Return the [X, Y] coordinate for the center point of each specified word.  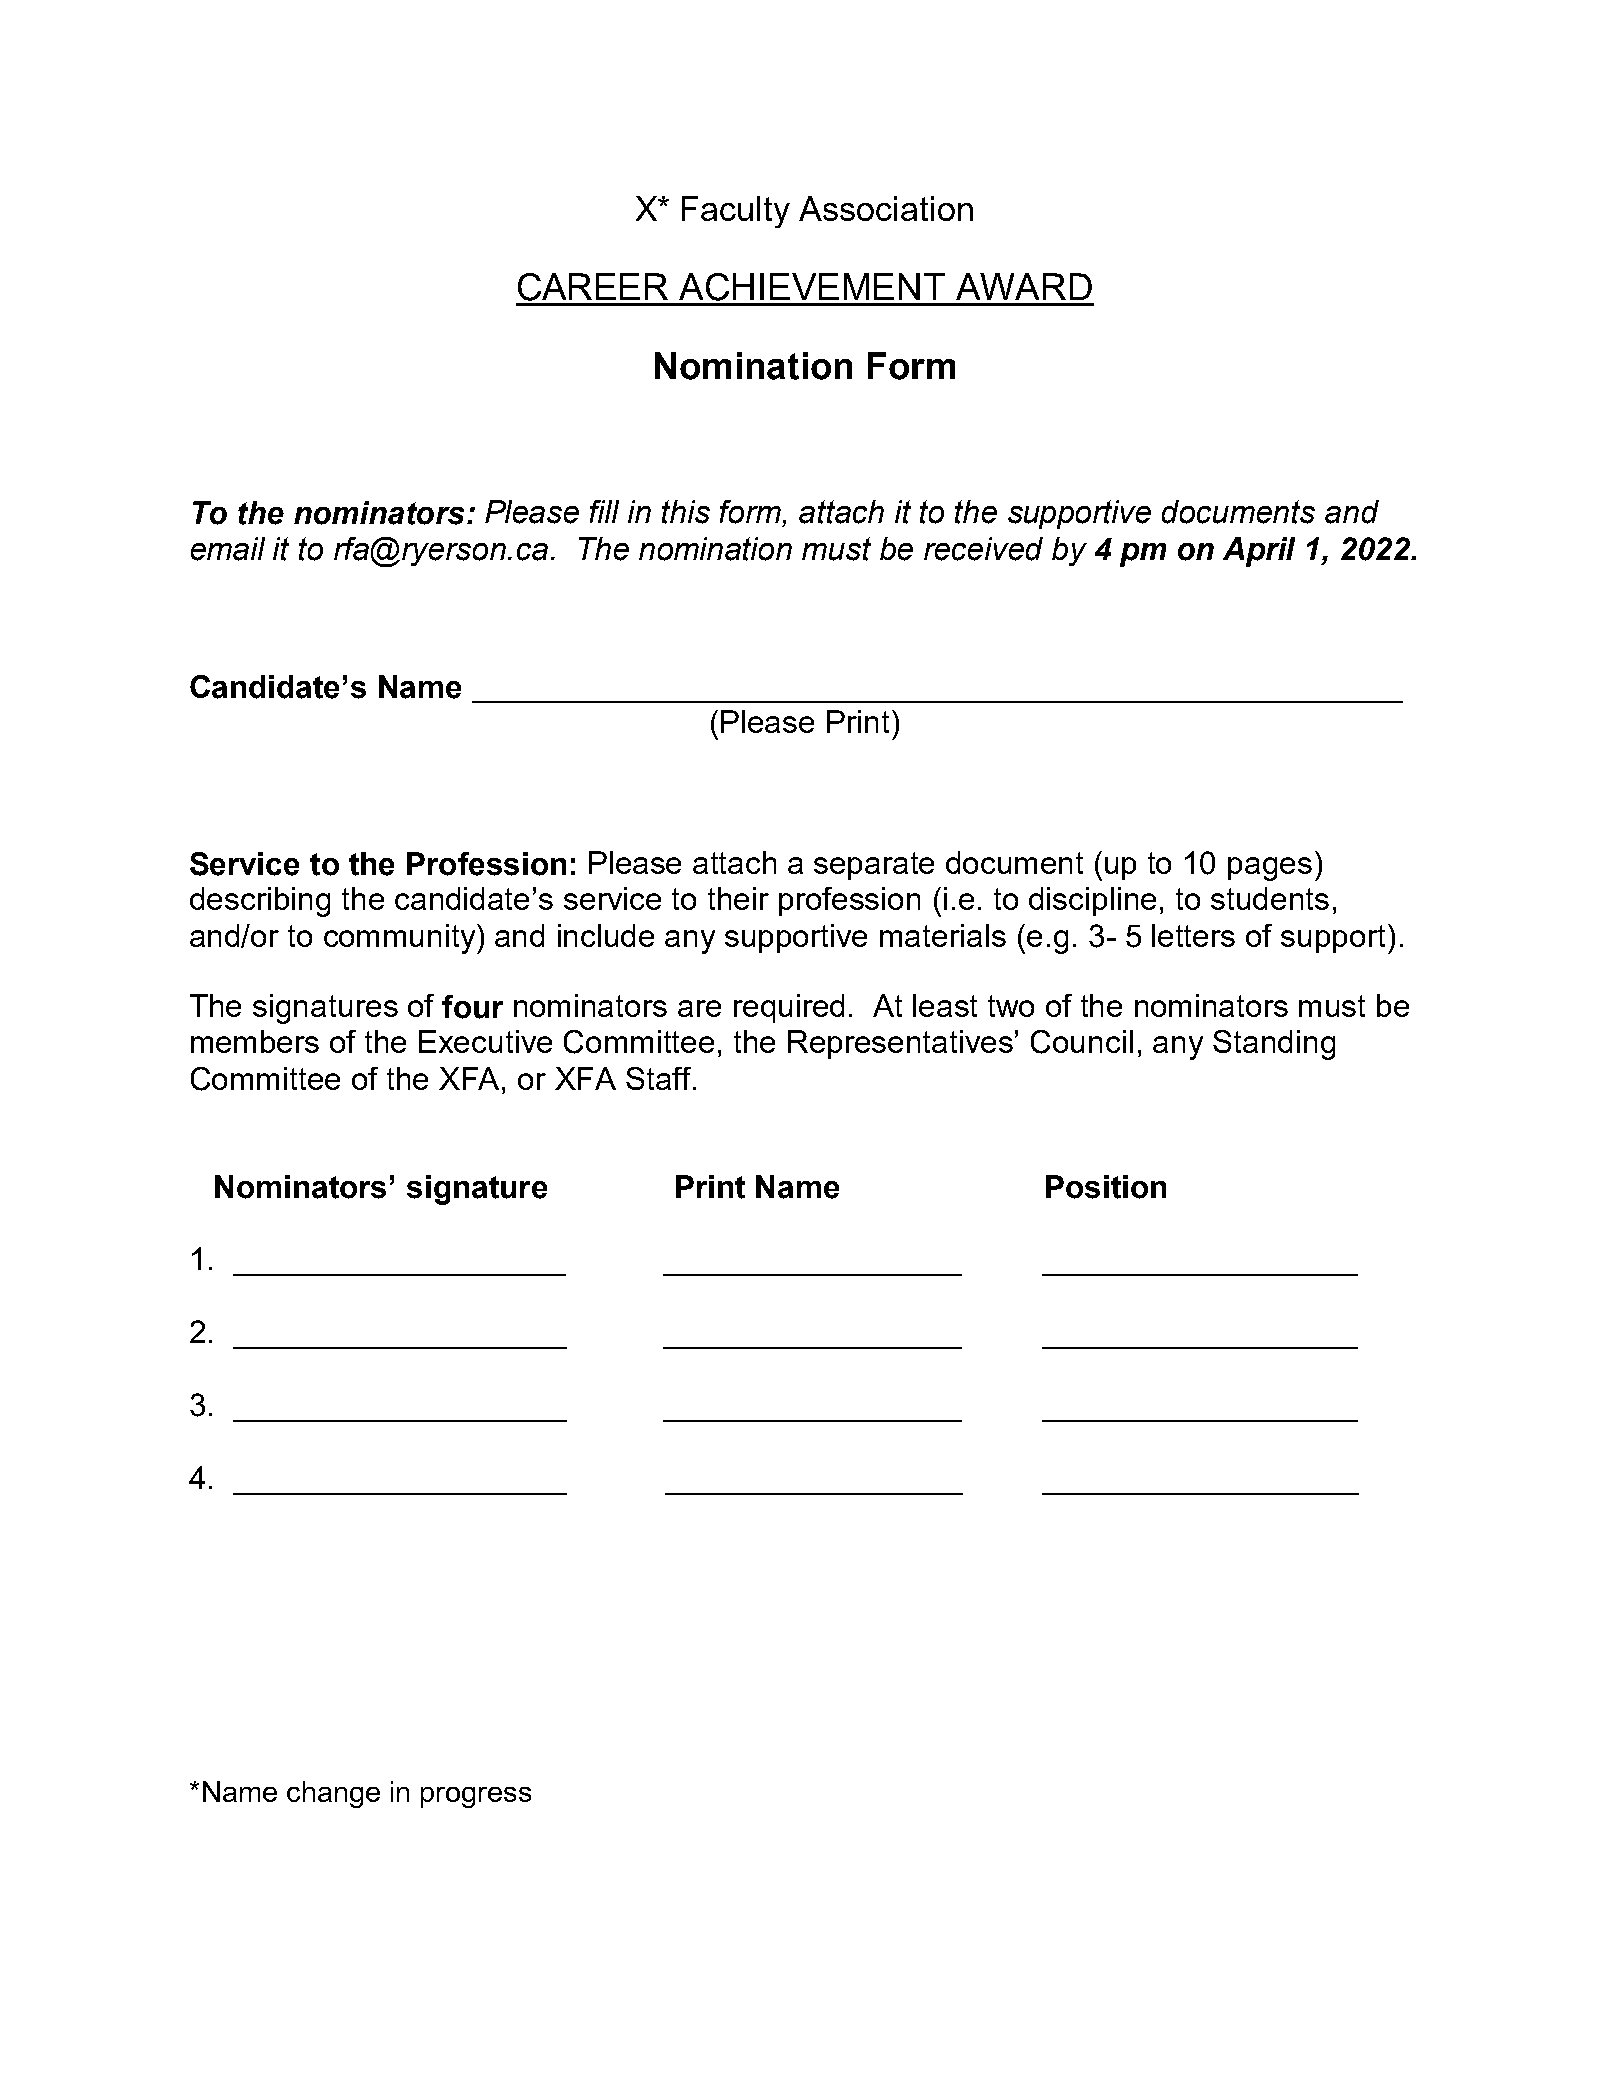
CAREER [593, 287]
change [333, 1794]
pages [1270, 869]
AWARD [1024, 286]
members [255, 1041]
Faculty [736, 212]
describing [260, 902]
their [738, 898]
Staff [658, 1078]
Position [1106, 1187]
